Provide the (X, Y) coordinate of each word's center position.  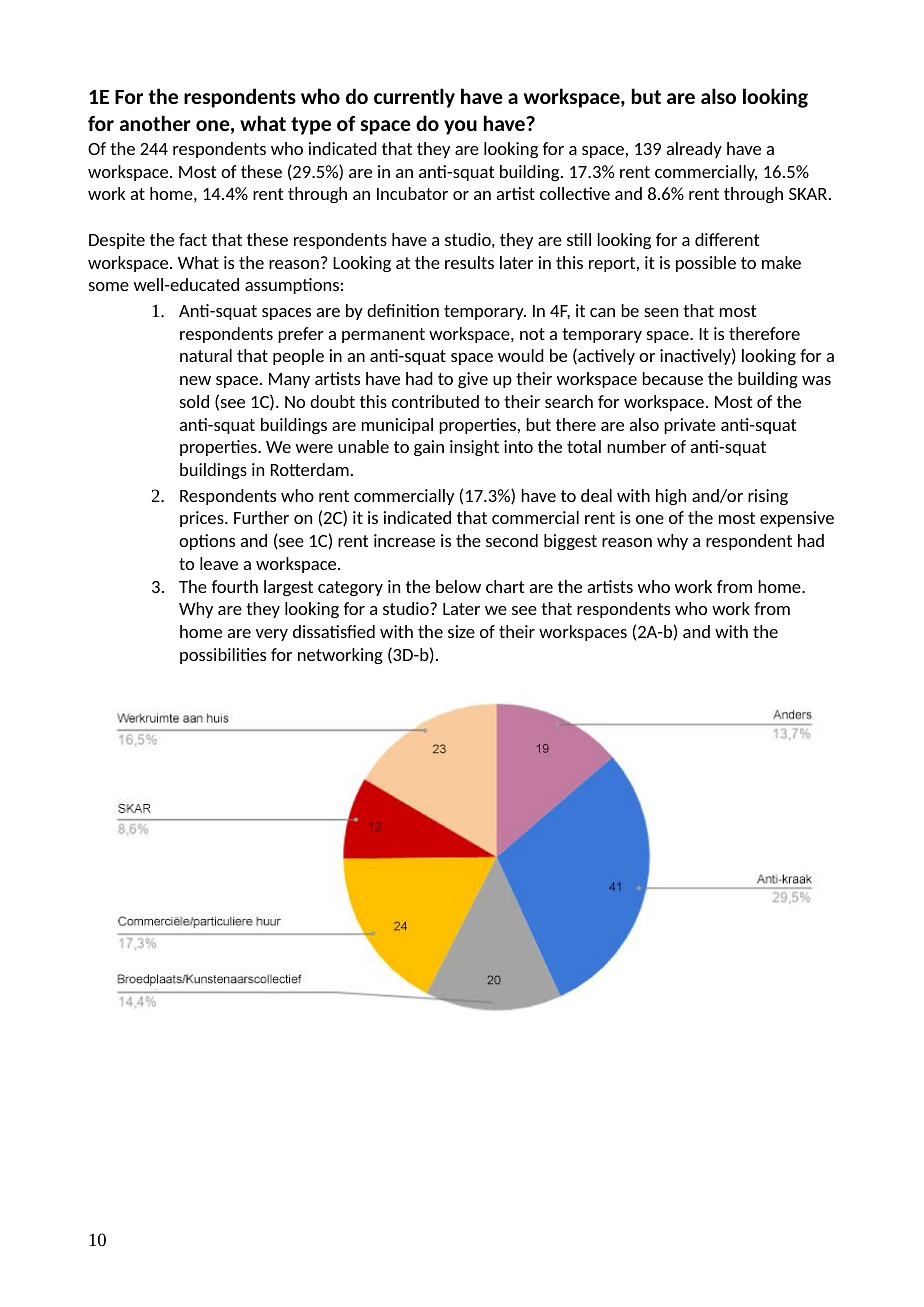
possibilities (223, 656)
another (155, 123)
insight (474, 448)
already (694, 150)
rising (768, 497)
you (460, 127)
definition (403, 310)
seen (661, 312)
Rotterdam (310, 469)
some (109, 286)
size (461, 631)
